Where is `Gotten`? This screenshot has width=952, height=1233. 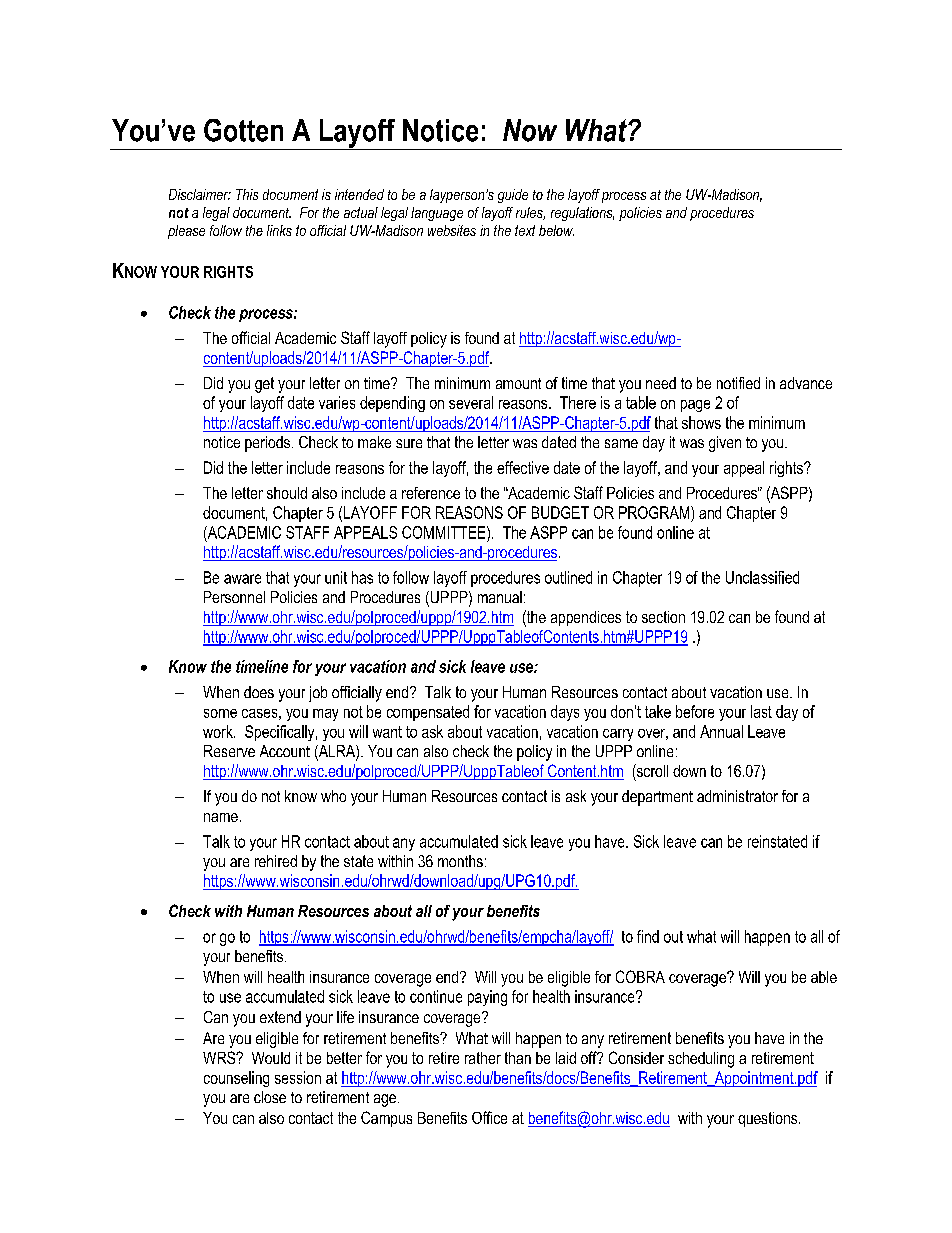
Gotten is located at coordinates (243, 130).
